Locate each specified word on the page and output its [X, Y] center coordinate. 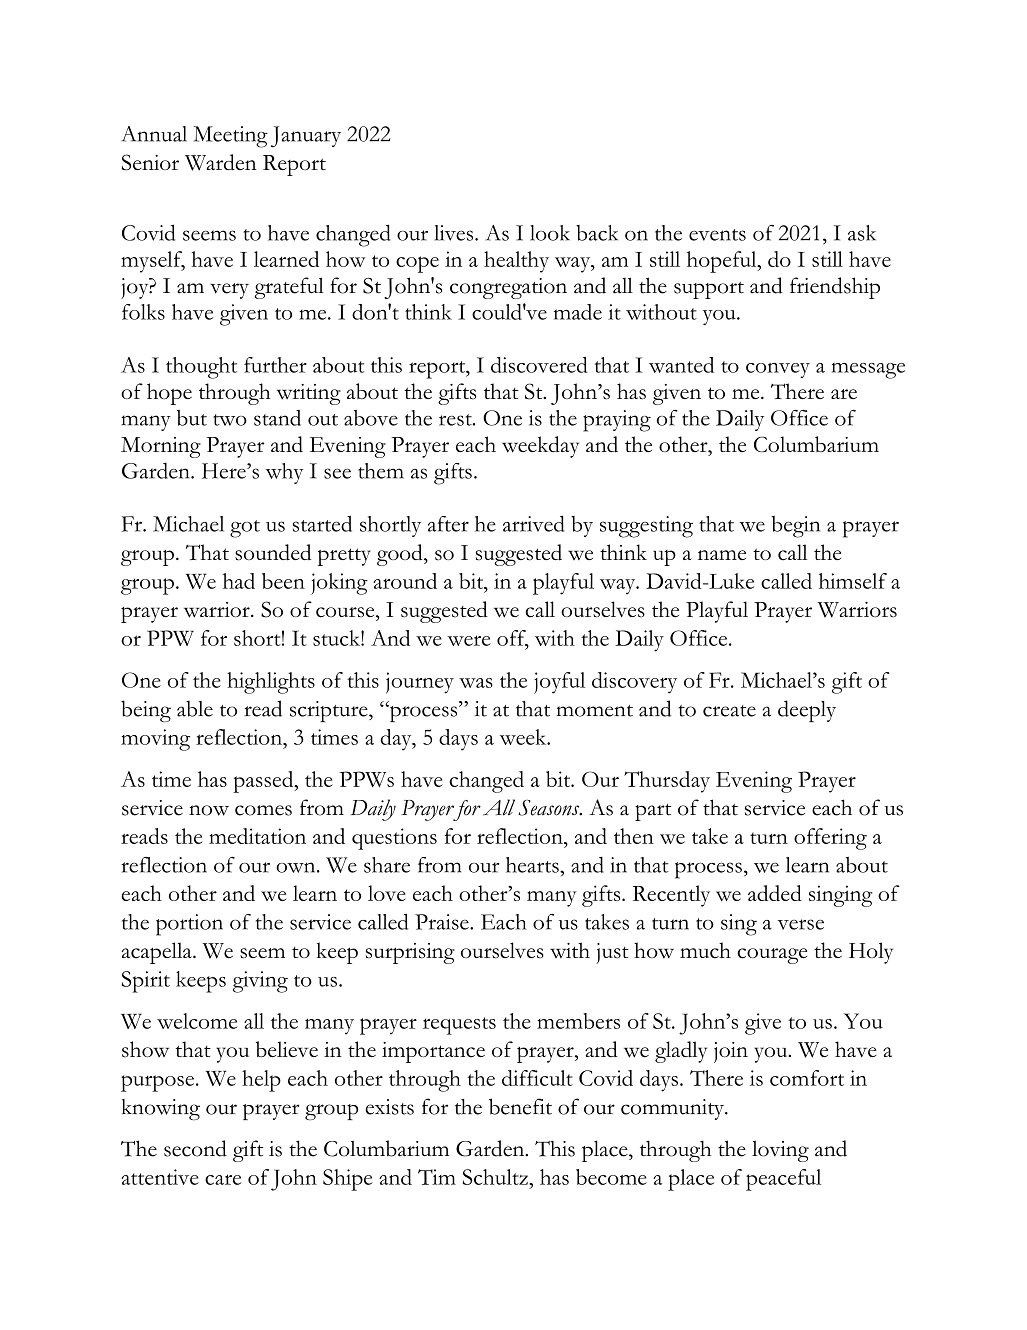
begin [795, 527]
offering [830, 839]
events [717, 235]
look [550, 233]
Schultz [496, 1177]
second [195, 1148]
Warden [220, 162]
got [245, 529]
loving [780, 1151]
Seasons [550, 808]
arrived [534, 523]
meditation [257, 836]
